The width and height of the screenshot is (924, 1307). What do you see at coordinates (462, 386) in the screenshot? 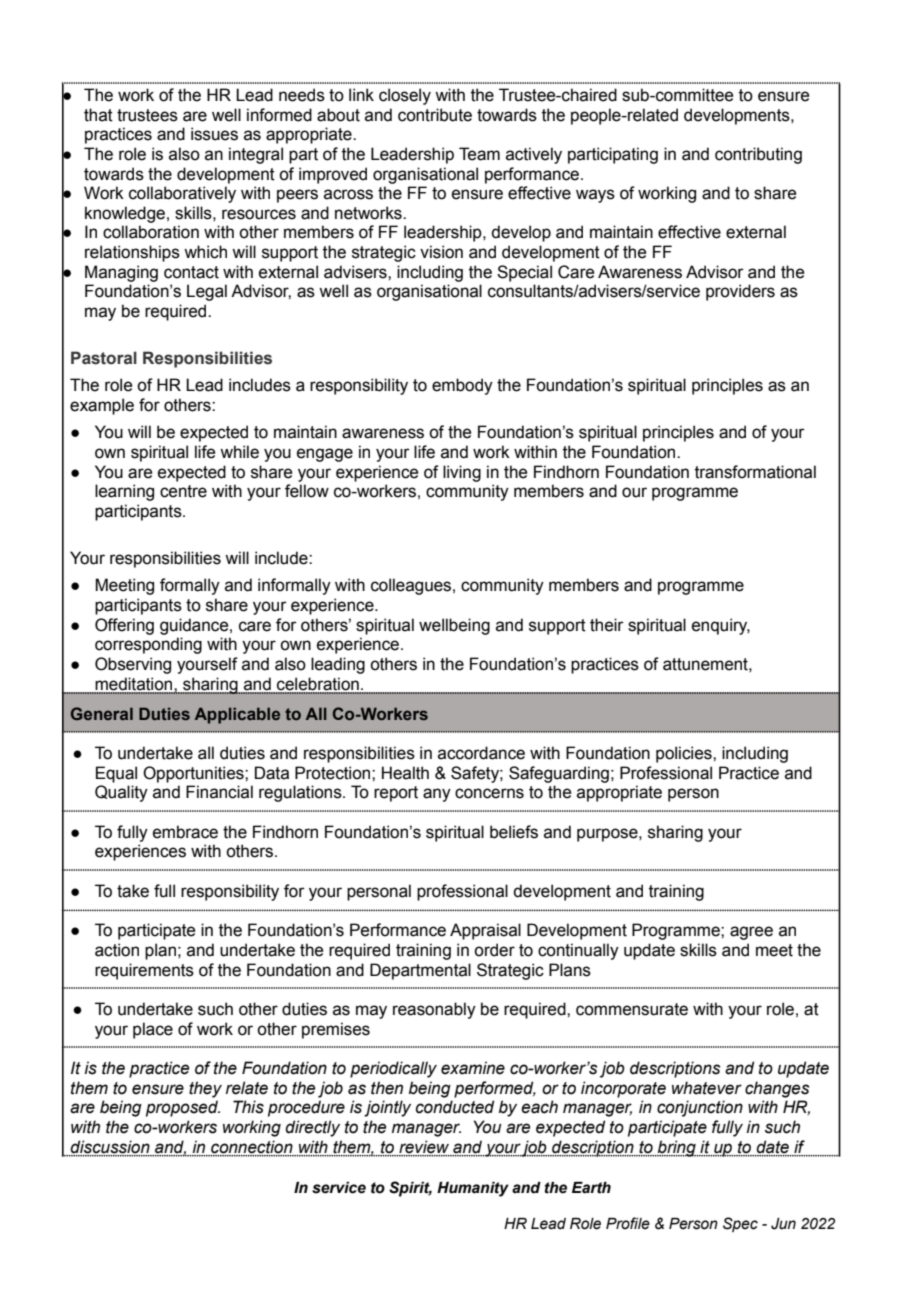
I see `embody` at bounding box center [462, 386].
